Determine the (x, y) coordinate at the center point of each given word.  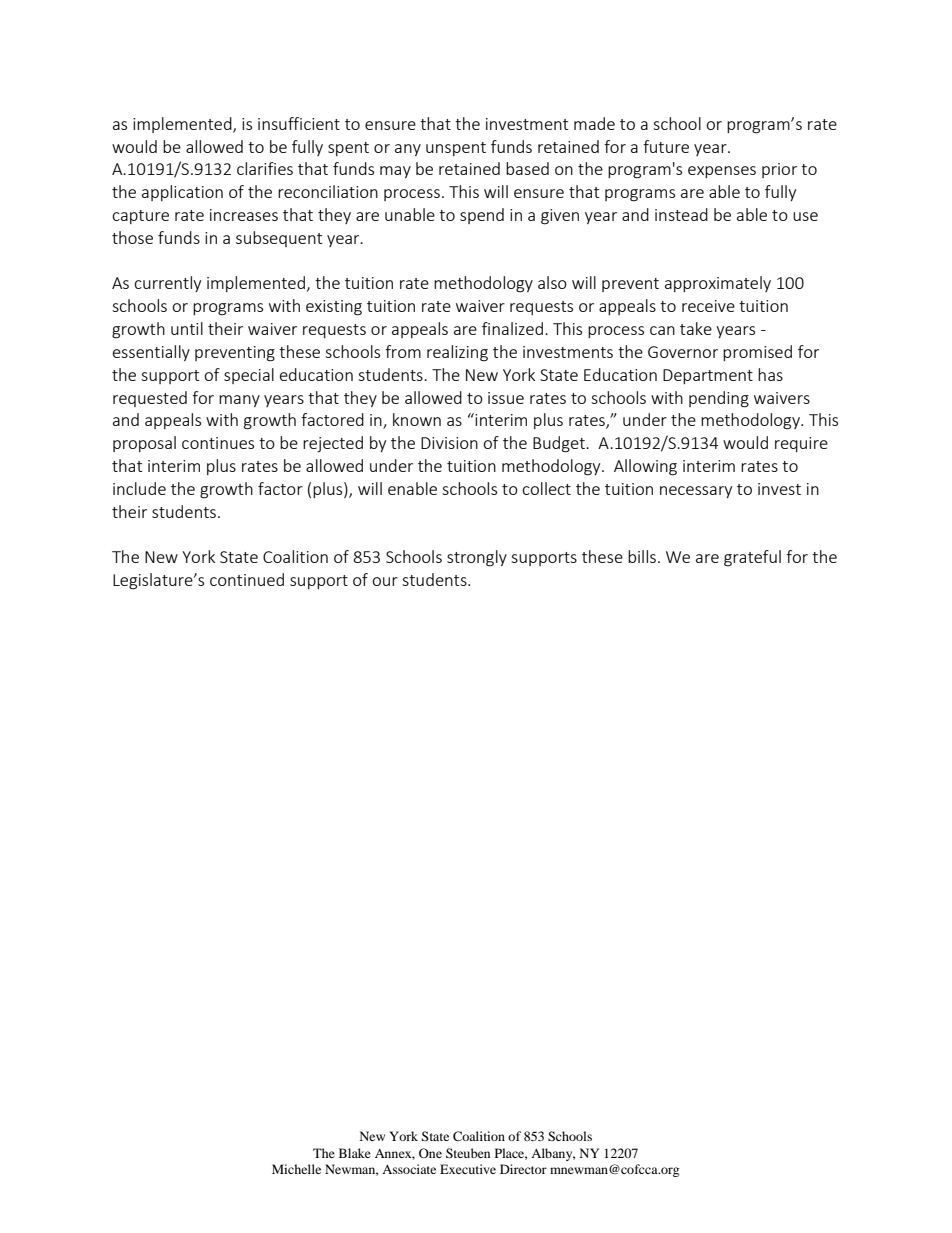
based (527, 168)
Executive (468, 1169)
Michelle (296, 1169)
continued (247, 579)
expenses (722, 172)
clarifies (265, 168)
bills (642, 556)
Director (523, 1169)
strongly (477, 558)
